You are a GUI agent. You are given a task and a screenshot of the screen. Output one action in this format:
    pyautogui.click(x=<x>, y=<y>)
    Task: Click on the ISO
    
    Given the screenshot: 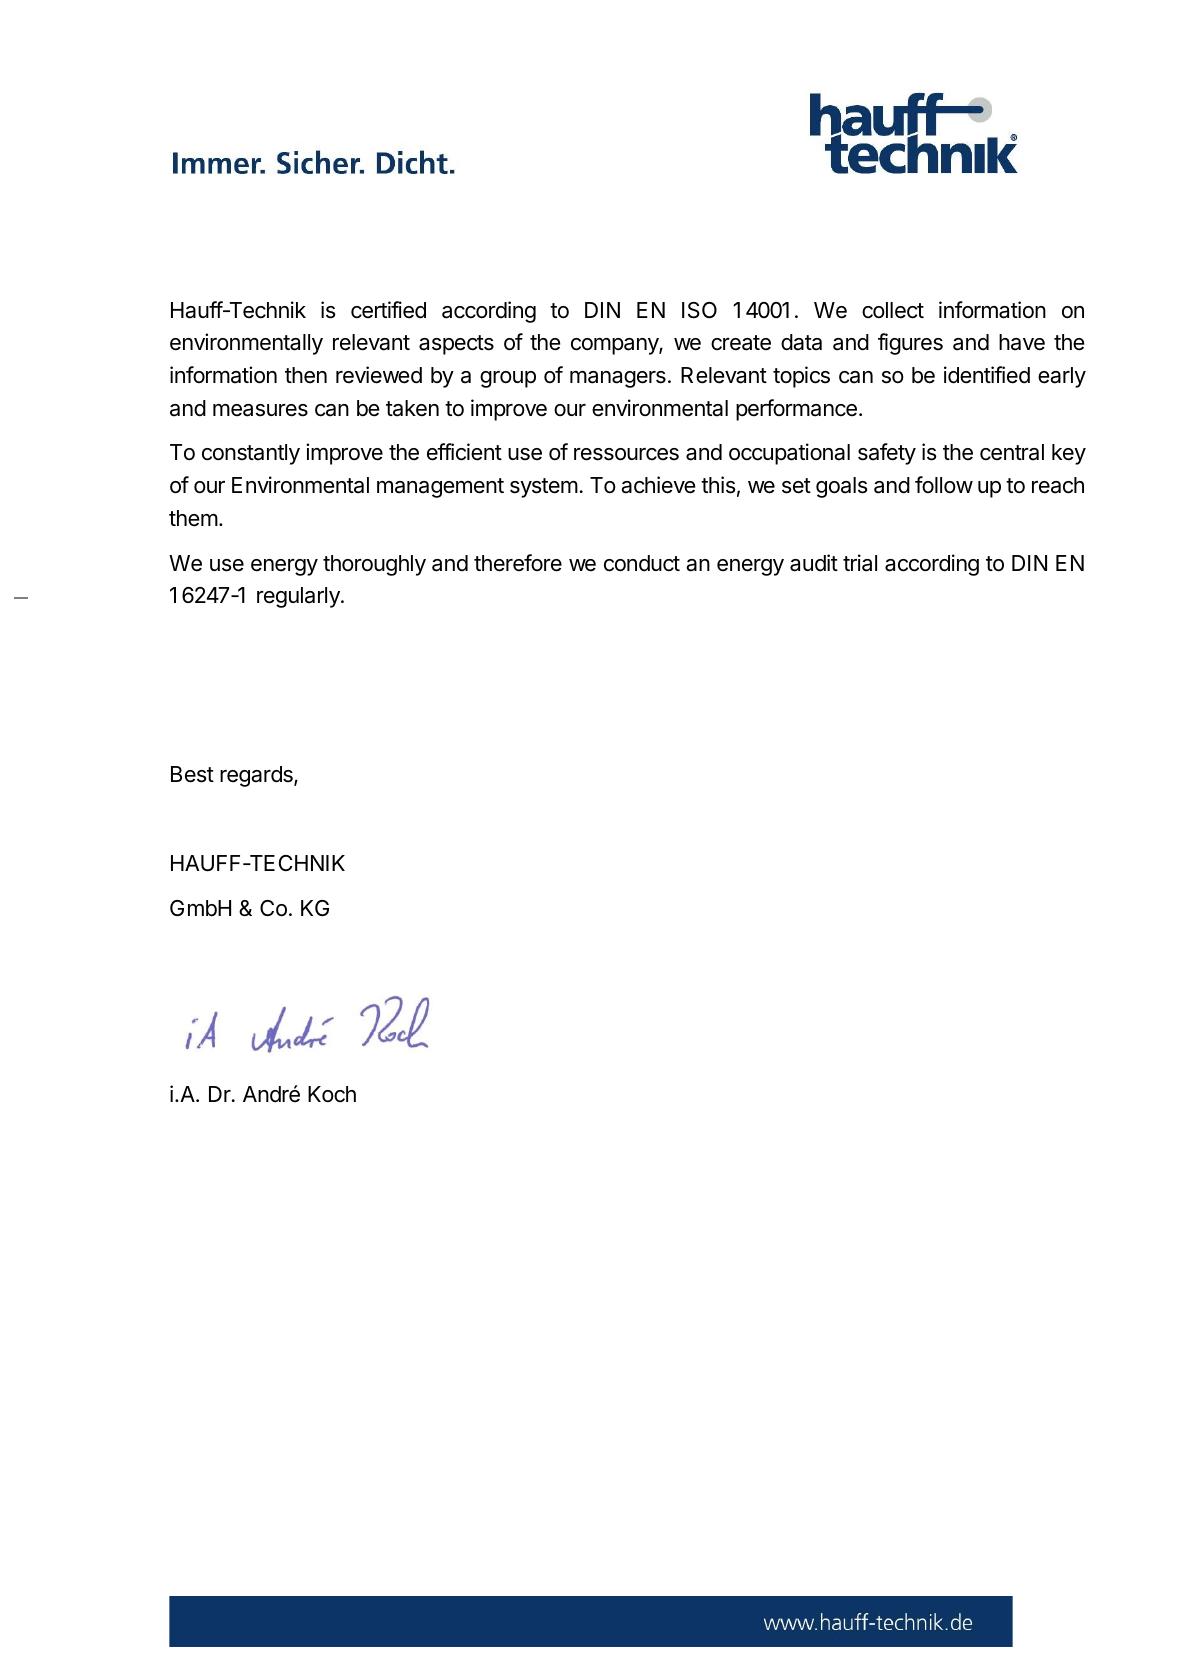 What is the action you would take?
    pyautogui.click(x=699, y=310)
